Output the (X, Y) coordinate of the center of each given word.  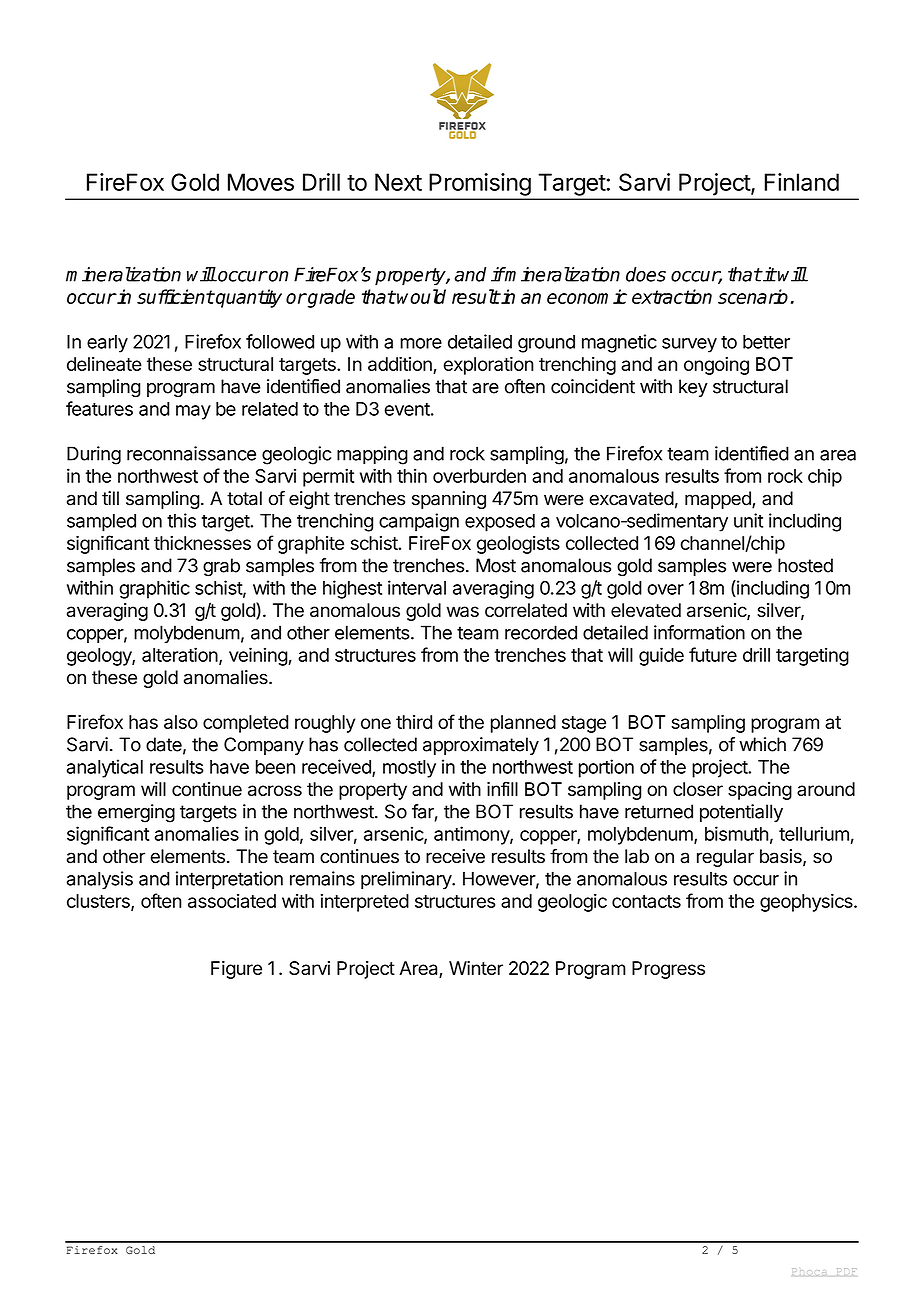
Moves (261, 182)
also (181, 722)
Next (398, 182)
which (762, 744)
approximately (481, 746)
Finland (802, 182)
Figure (236, 970)
